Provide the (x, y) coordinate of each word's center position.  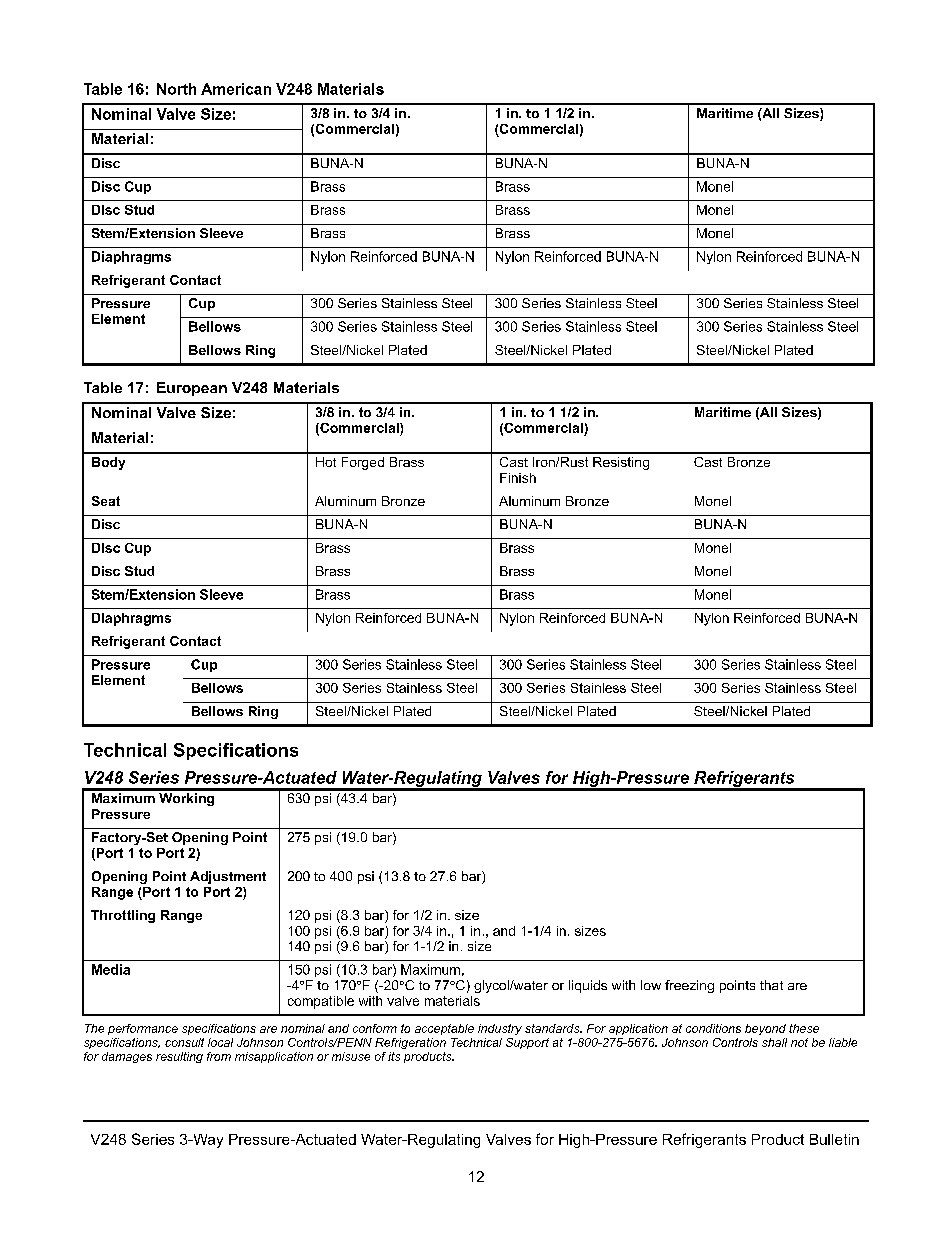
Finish (518, 478)
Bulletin (834, 1139)
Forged (363, 463)
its (394, 1056)
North (176, 89)
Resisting (621, 463)
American (236, 89)
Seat (106, 501)
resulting (179, 1057)
